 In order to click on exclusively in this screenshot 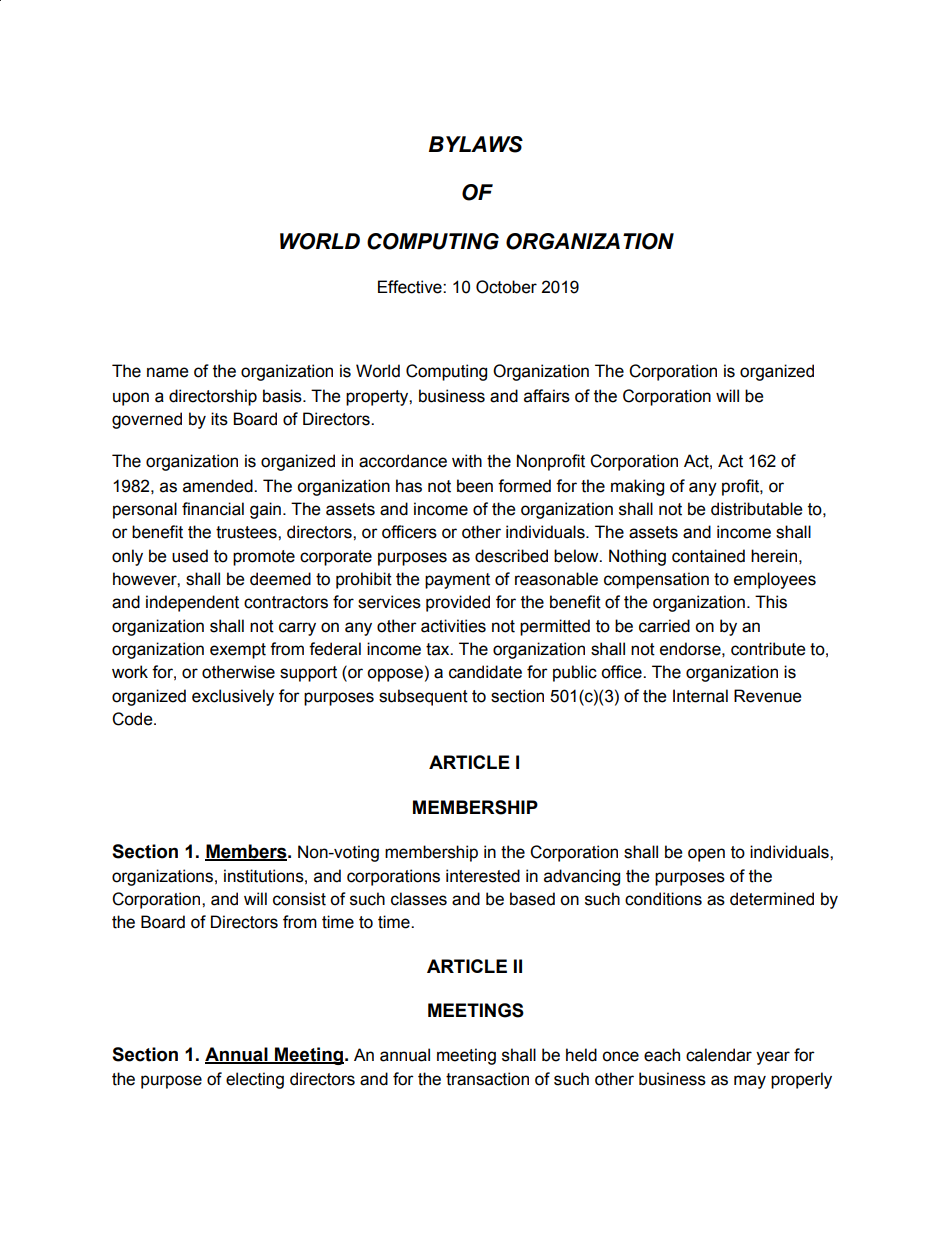, I will do `click(233, 697)`.
